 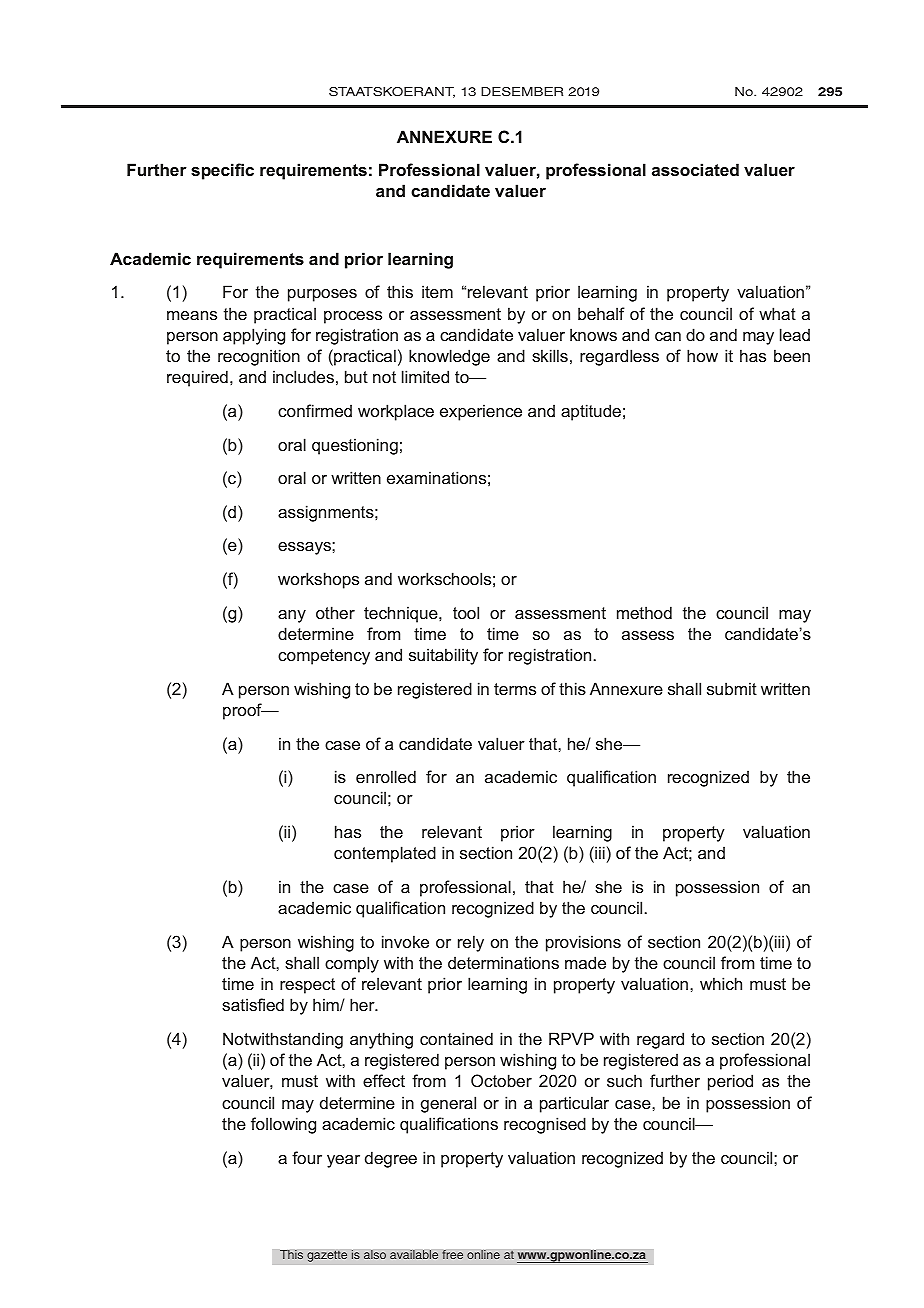 What do you see at coordinates (222, 171) in the document?
I see `specific` at bounding box center [222, 171].
